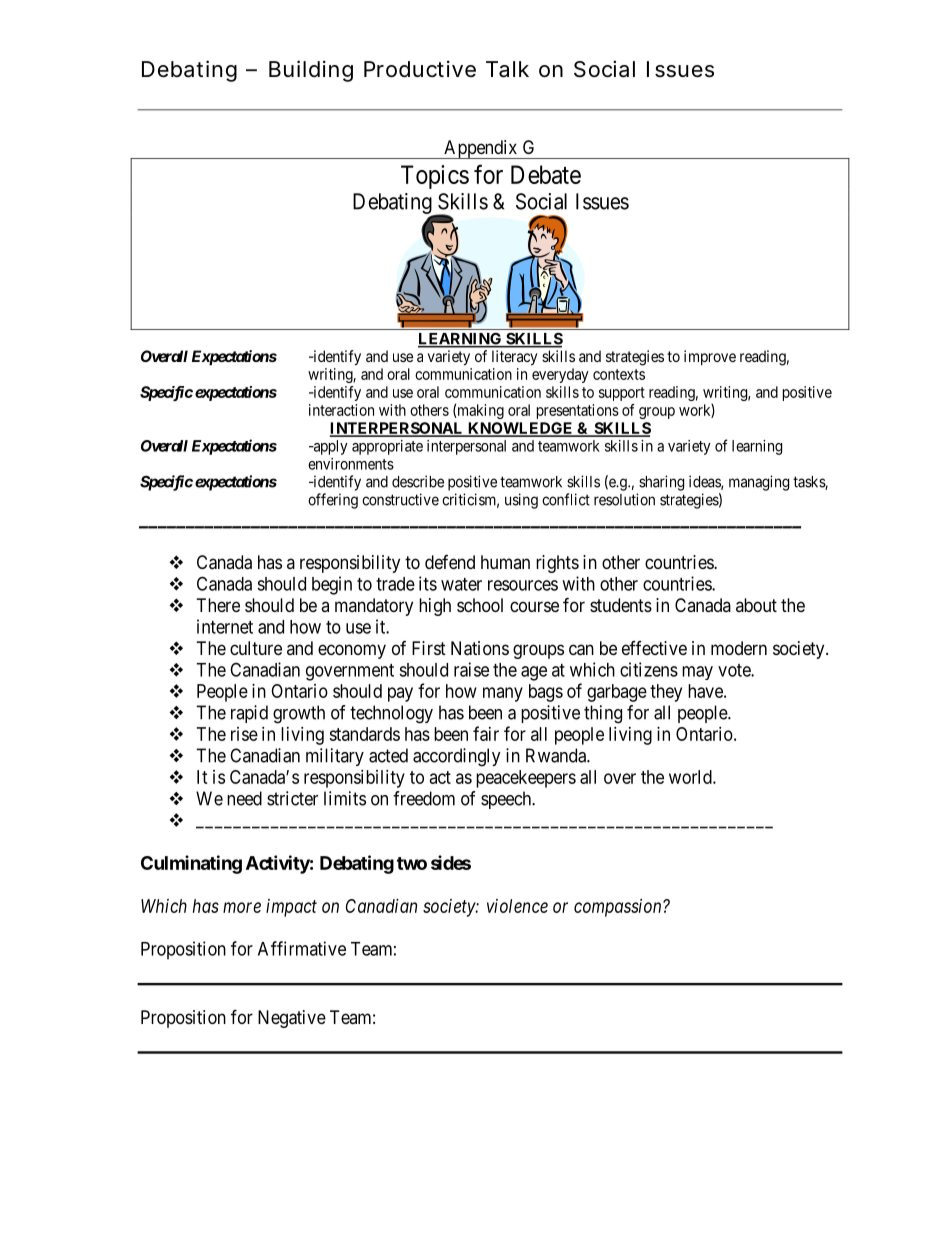 The width and height of the screenshot is (952, 1233). What do you see at coordinates (661, 483) in the screenshot?
I see `sharing` at bounding box center [661, 483].
